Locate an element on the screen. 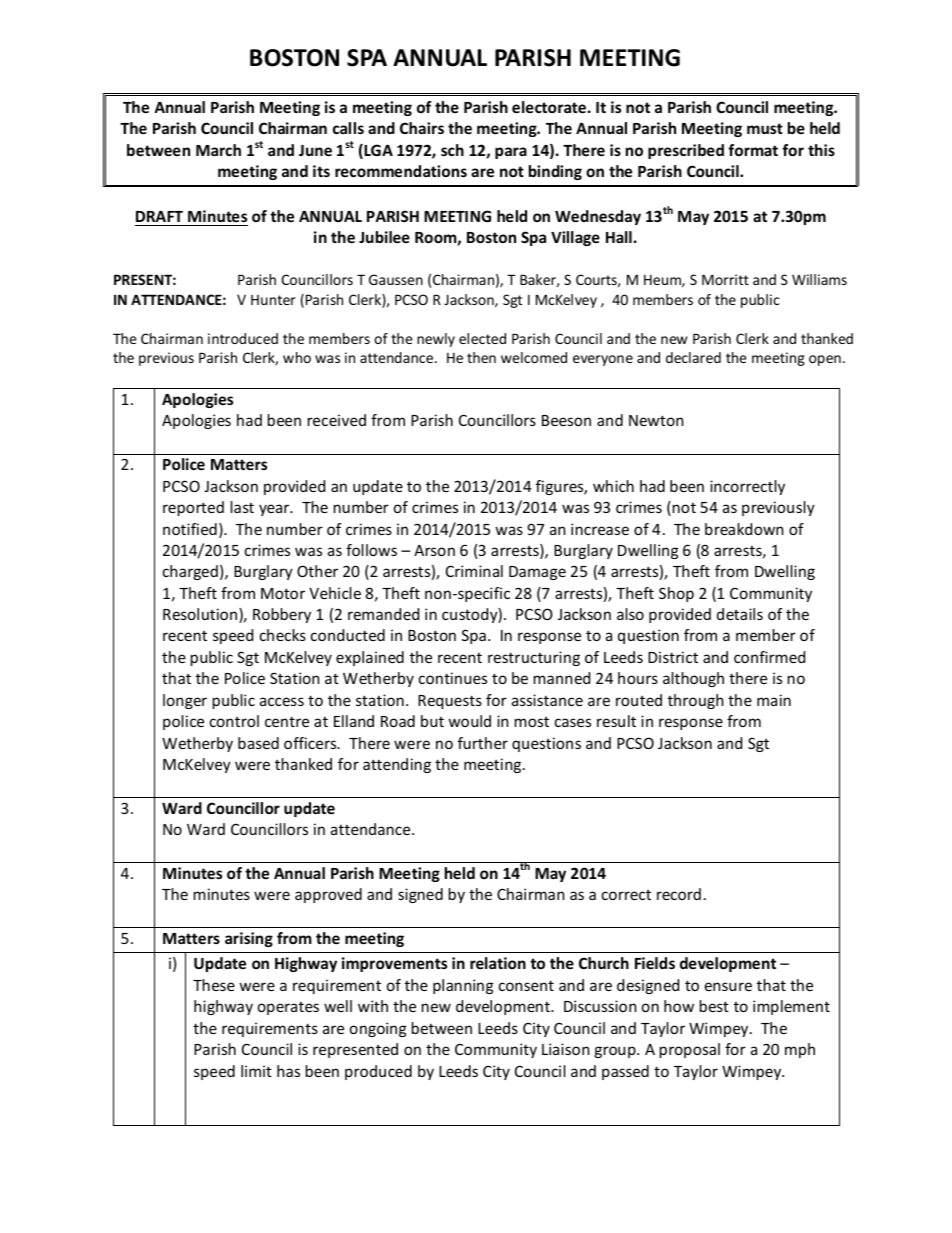 This screenshot has width=952, height=1233. para is located at coordinates (511, 153).
